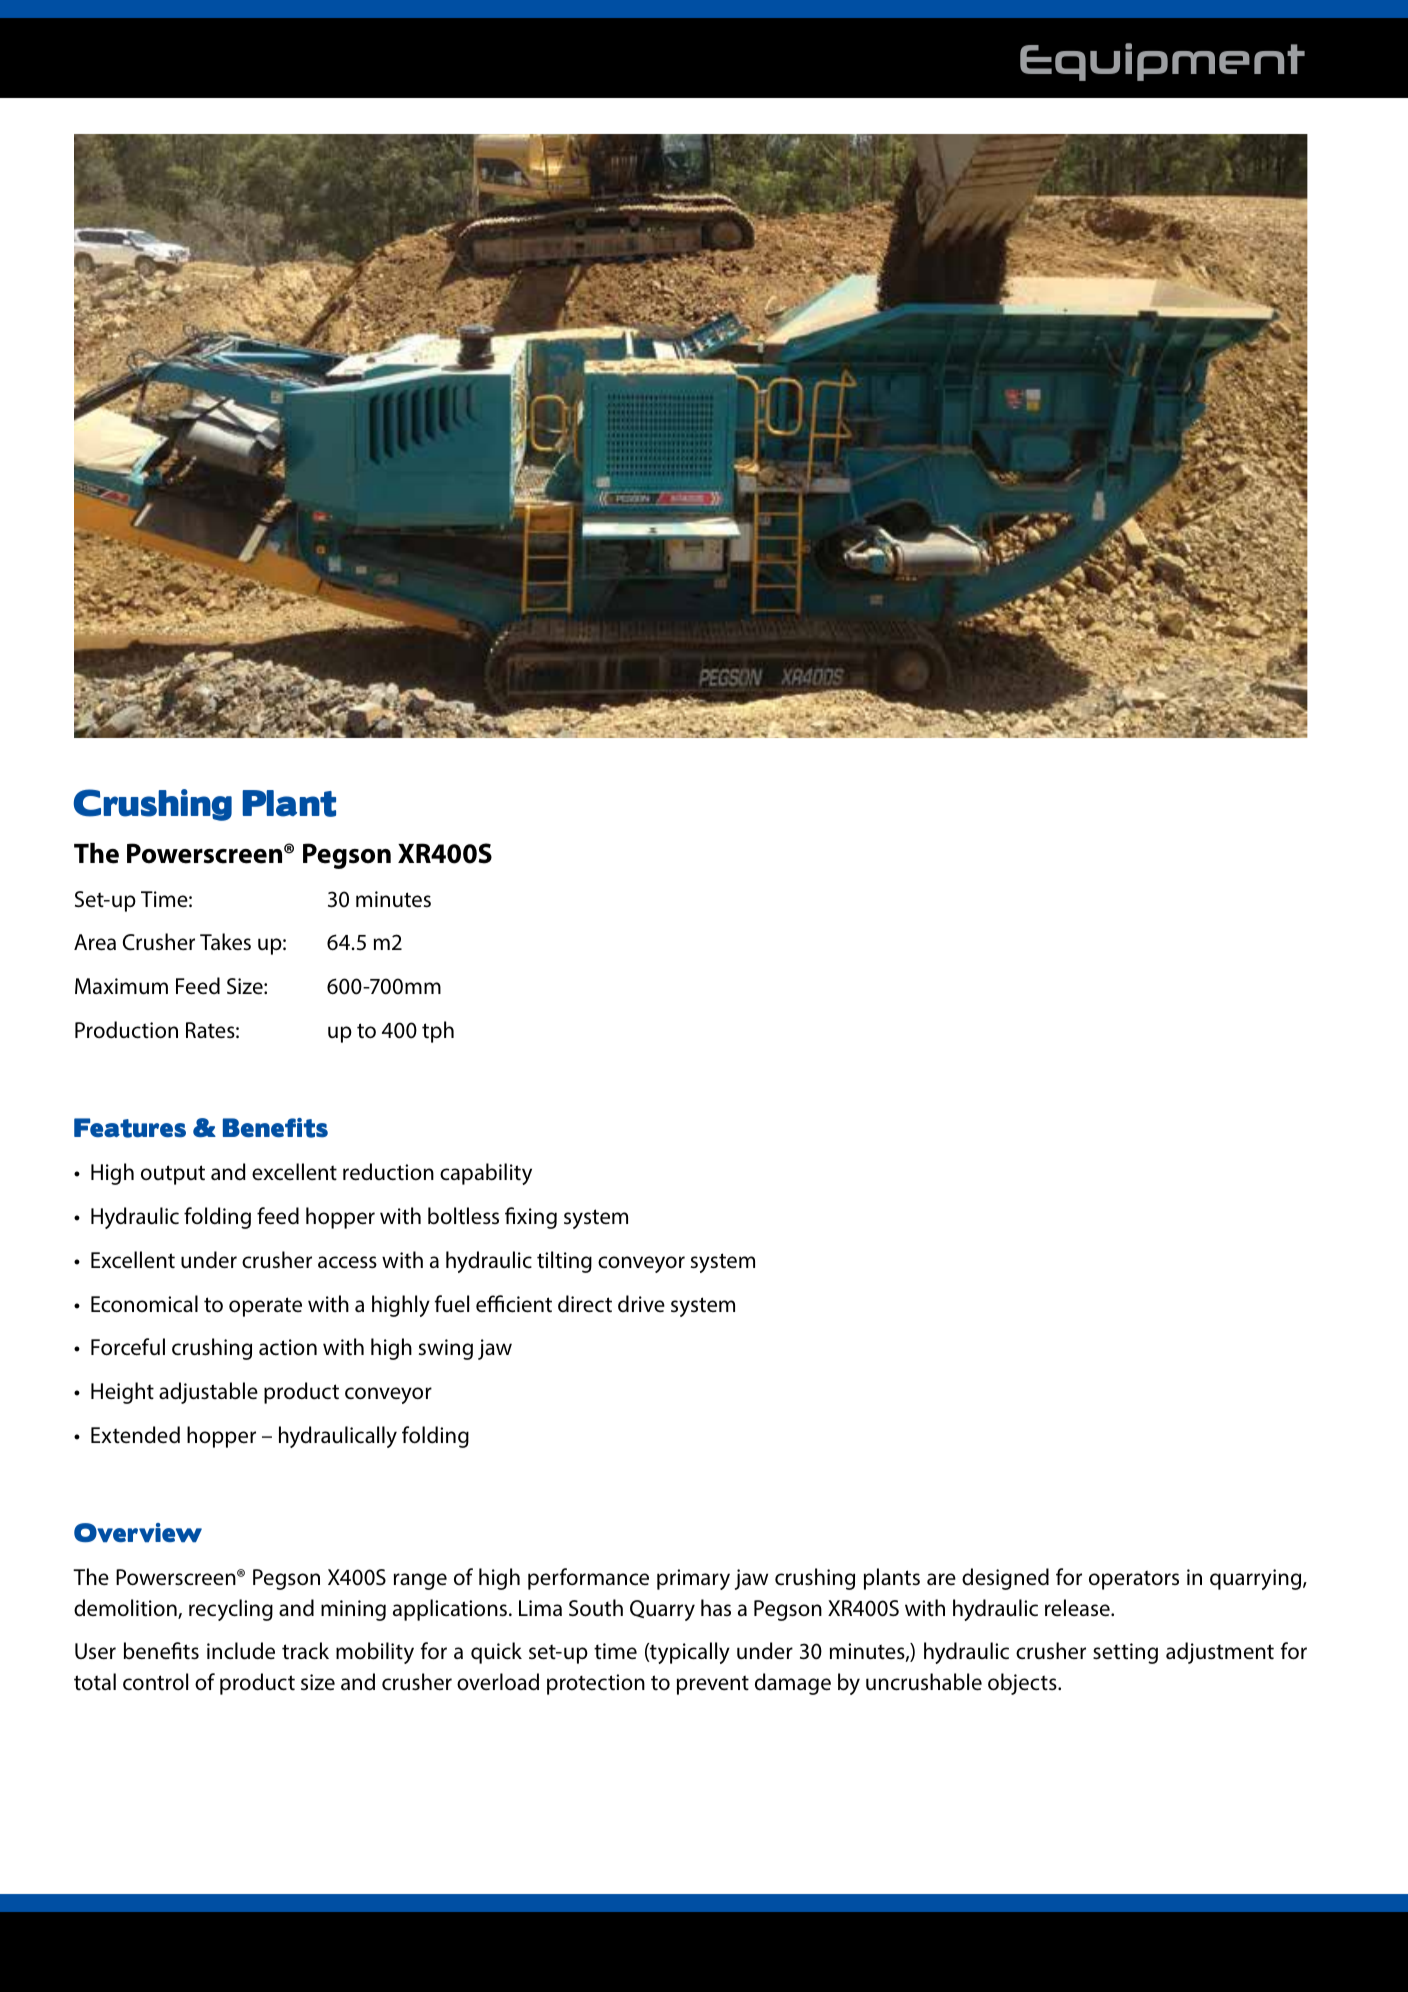  What do you see at coordinates (130, 1128) in the document?
I see `Features` at bounding box center [130, 1128].
